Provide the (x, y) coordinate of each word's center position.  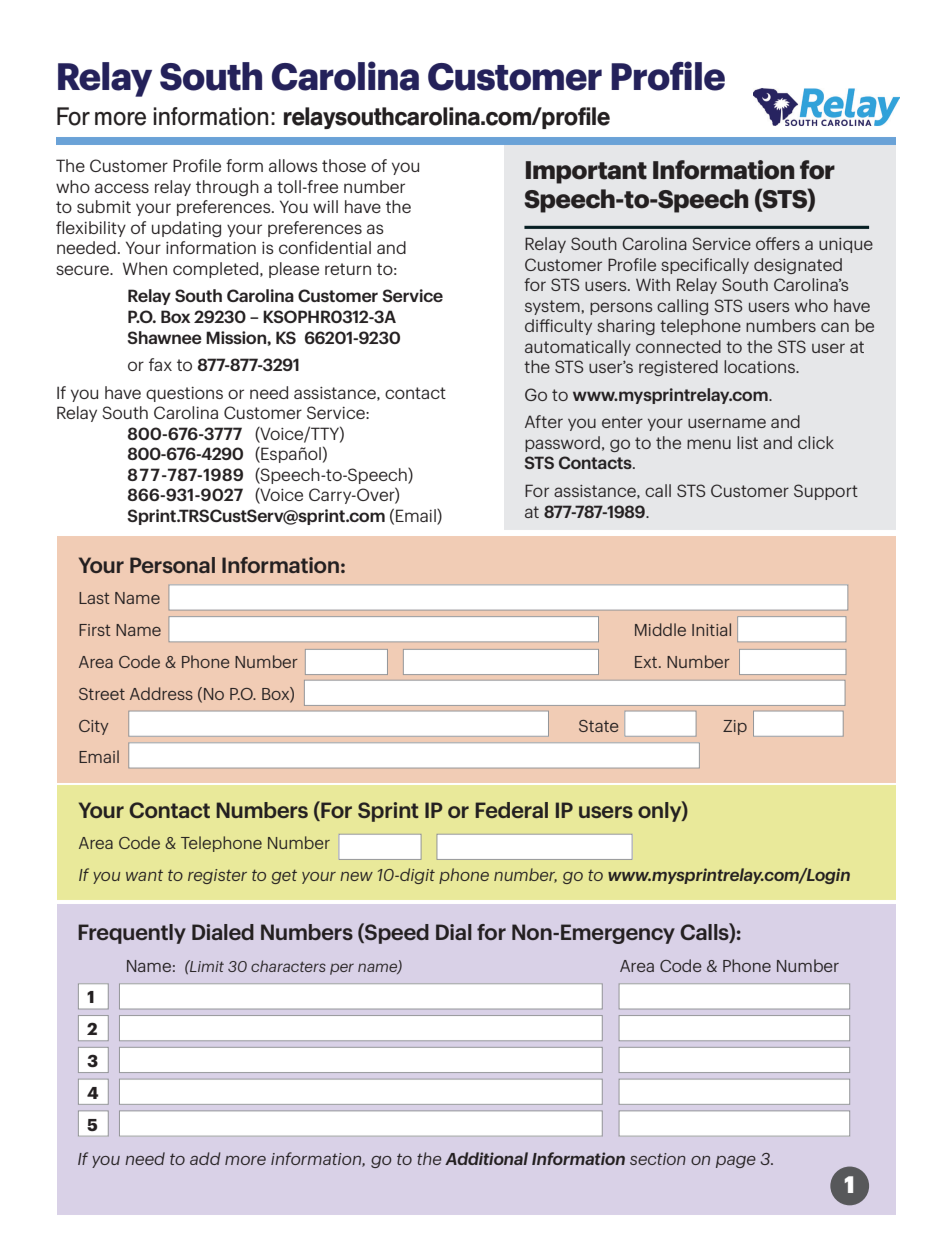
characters (288, 966)
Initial (711, 629)
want (144, 875)
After (544, 421)
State (598, 726)
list (747, 442)
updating (186, 229)
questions (184, 394)
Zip (735, 727)
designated (798, 266)
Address (161, 693)
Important (586, 172)
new (356, 876)
